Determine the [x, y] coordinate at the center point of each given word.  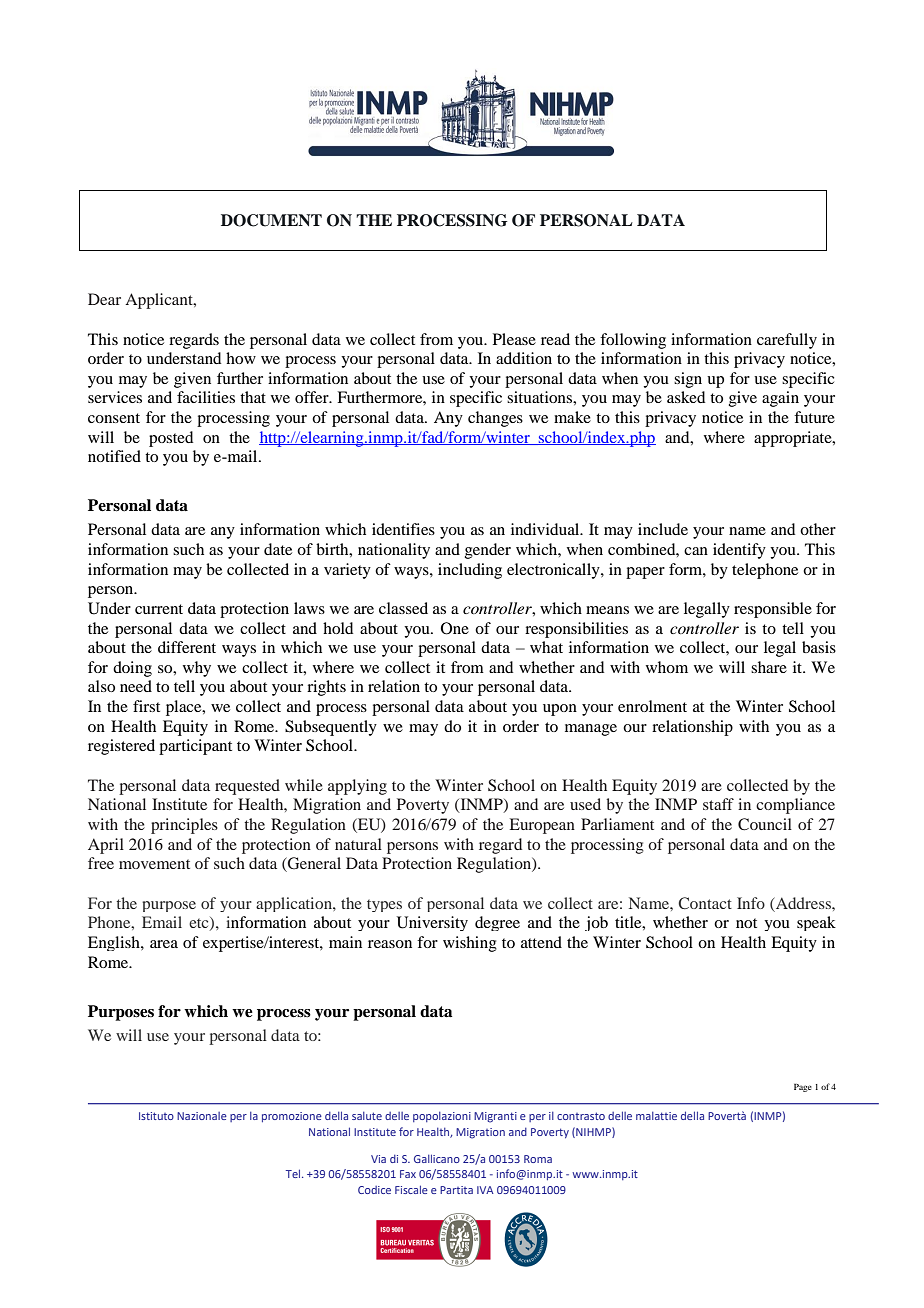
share [769, 667]
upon [560, 710]
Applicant [160, 301]
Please [514, 339]
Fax [408, 1174]
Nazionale [202, 1116]
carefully [787, 341]
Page [803, 1087]
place [185, 708]
